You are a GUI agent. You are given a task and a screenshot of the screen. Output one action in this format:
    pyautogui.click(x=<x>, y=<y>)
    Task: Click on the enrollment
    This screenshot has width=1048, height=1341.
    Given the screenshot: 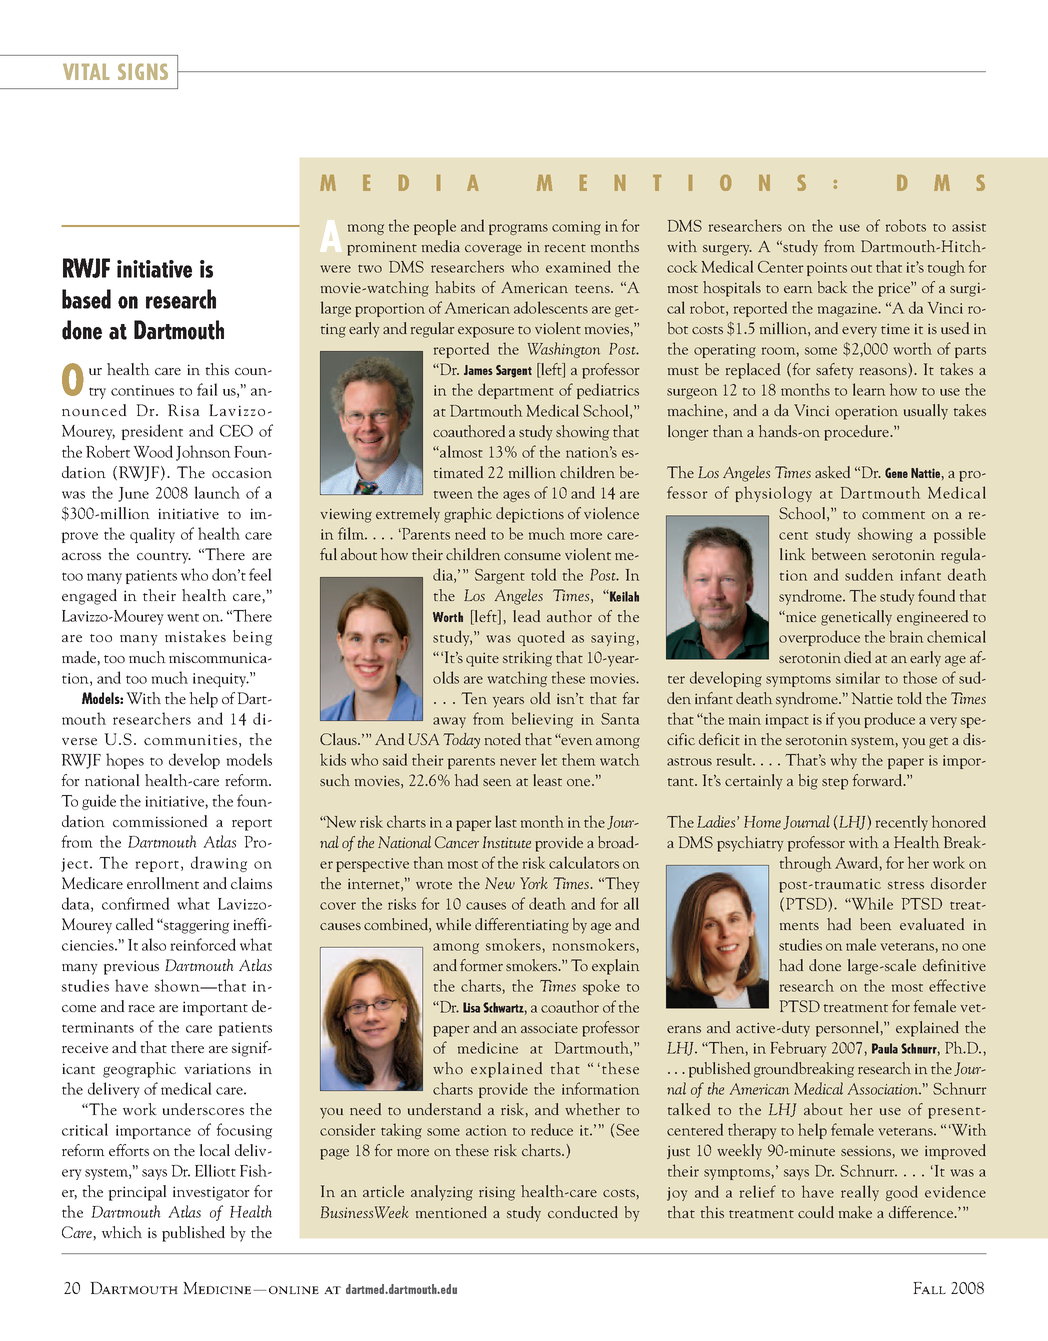 What is the action you would take?
    pyautogui.click(x=163, y=883)
